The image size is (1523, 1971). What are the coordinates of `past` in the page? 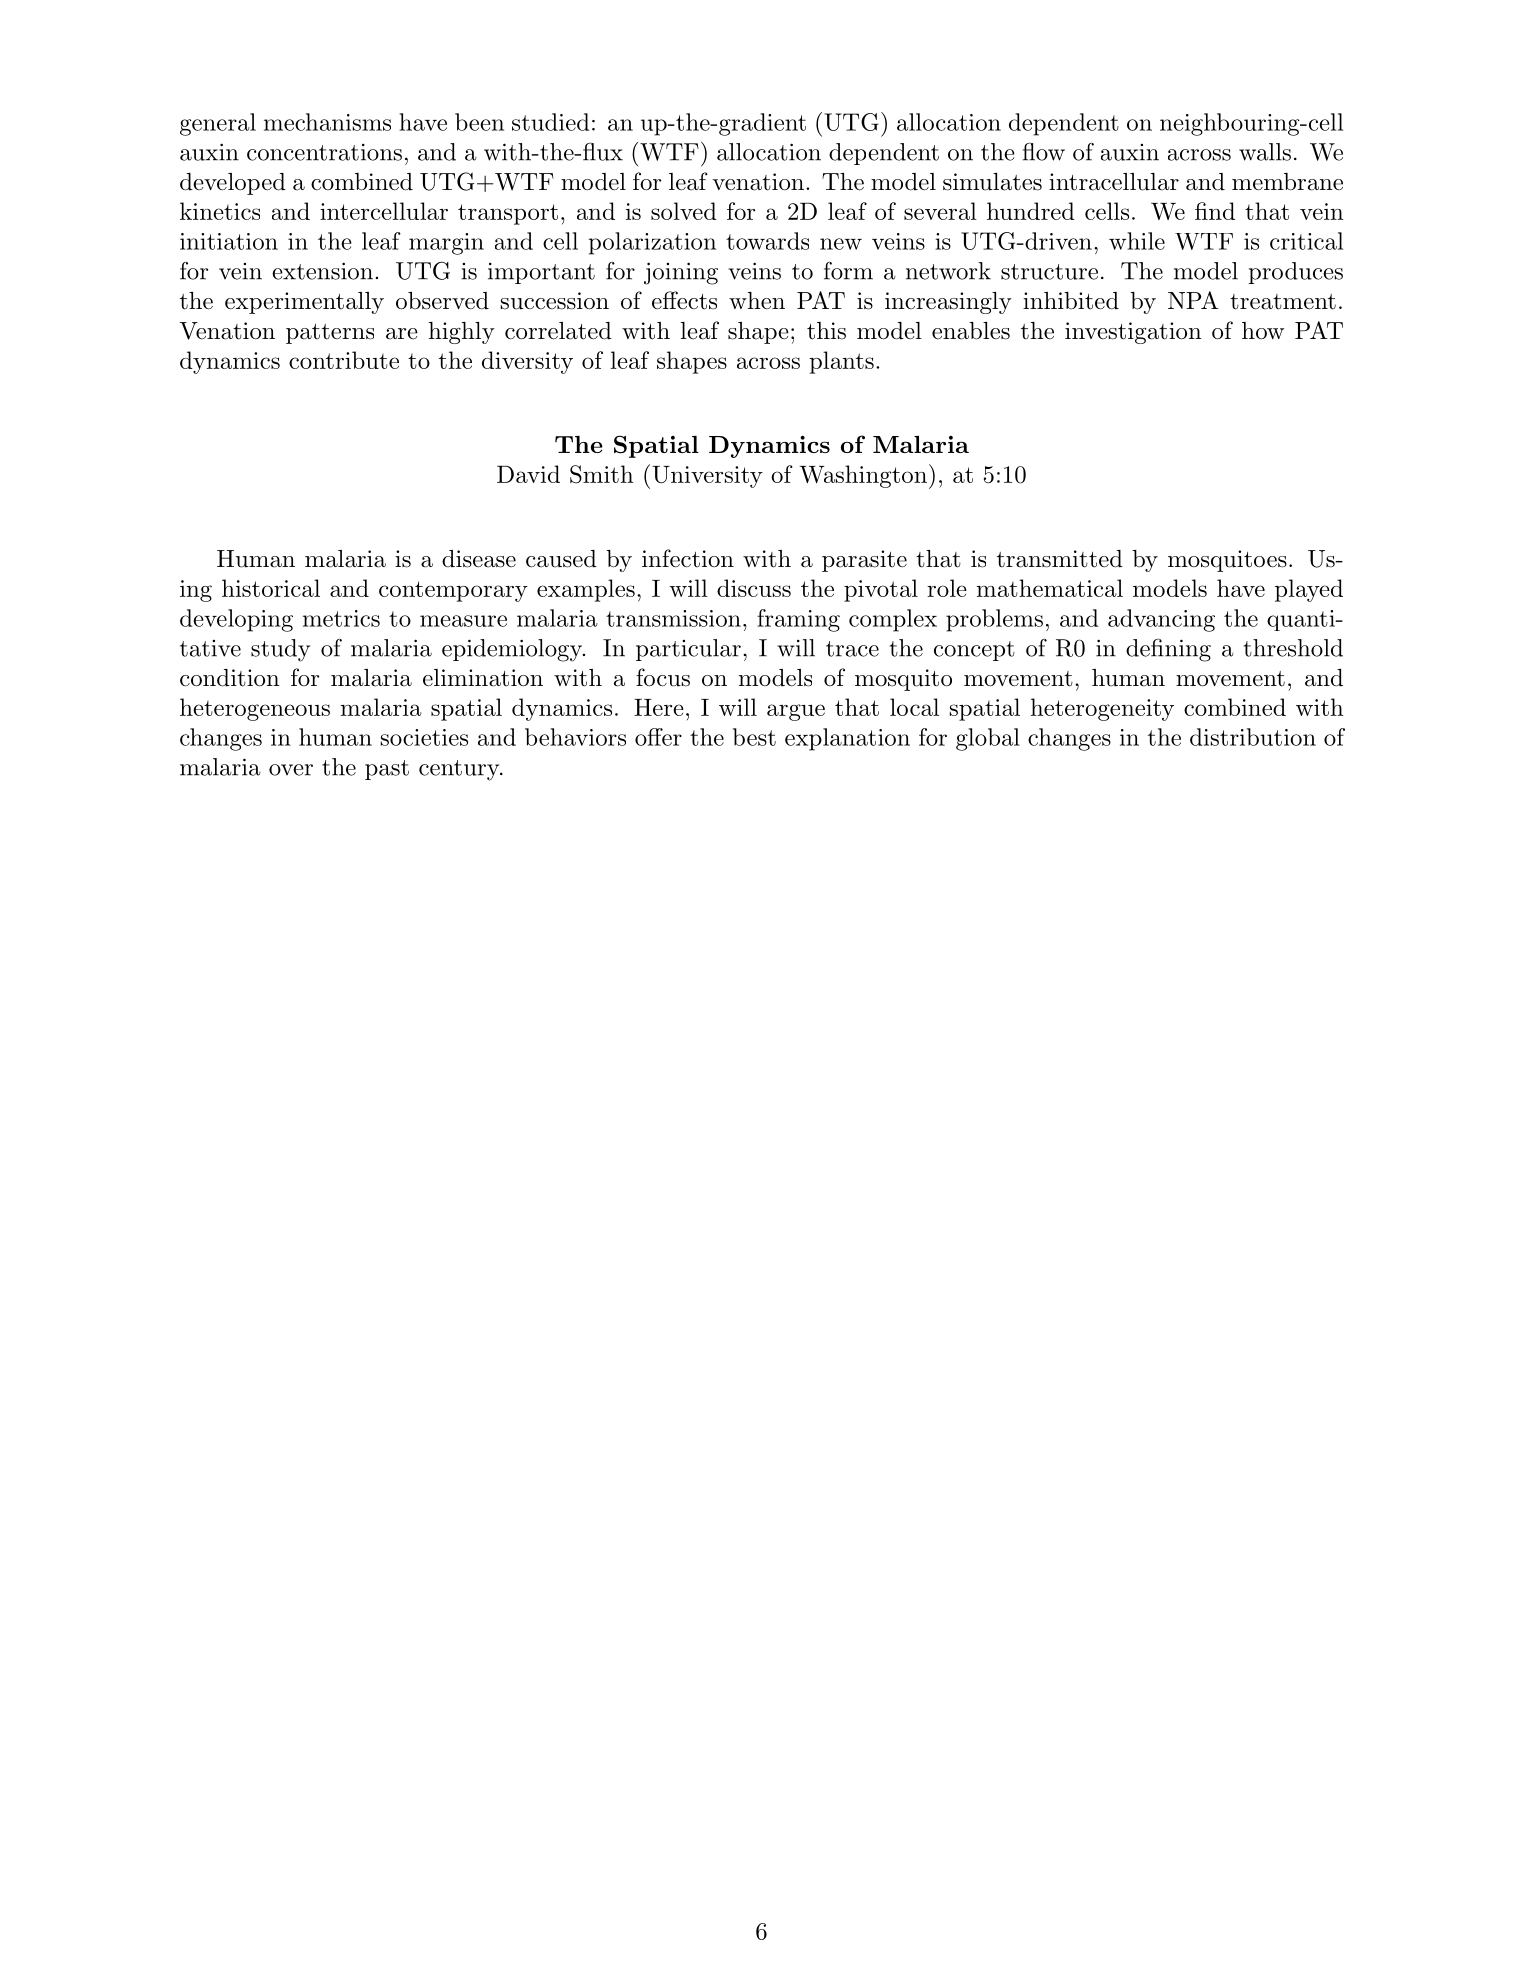 It's located at (387, 770).
